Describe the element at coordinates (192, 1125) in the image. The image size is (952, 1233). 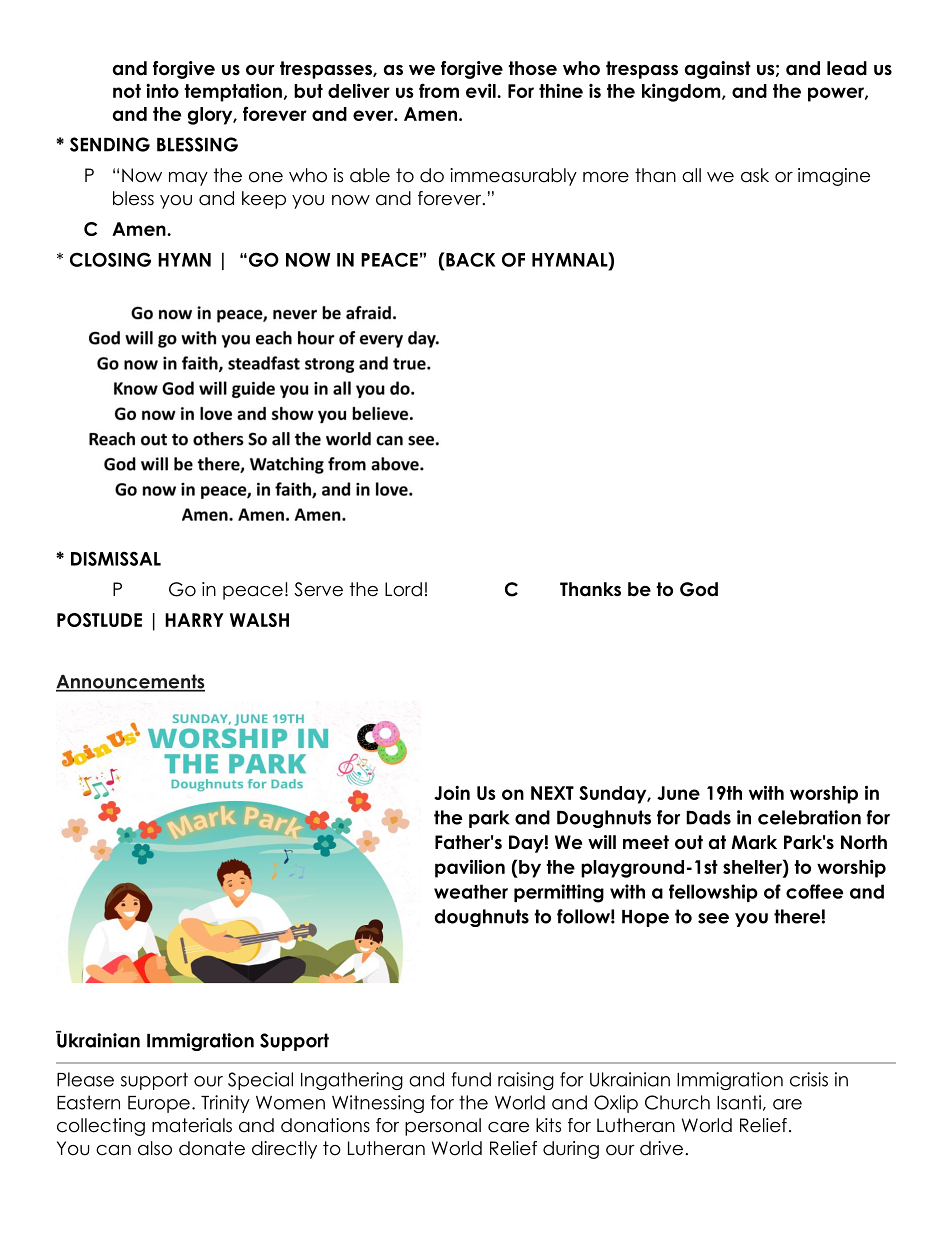
I see `materials` at that location.
